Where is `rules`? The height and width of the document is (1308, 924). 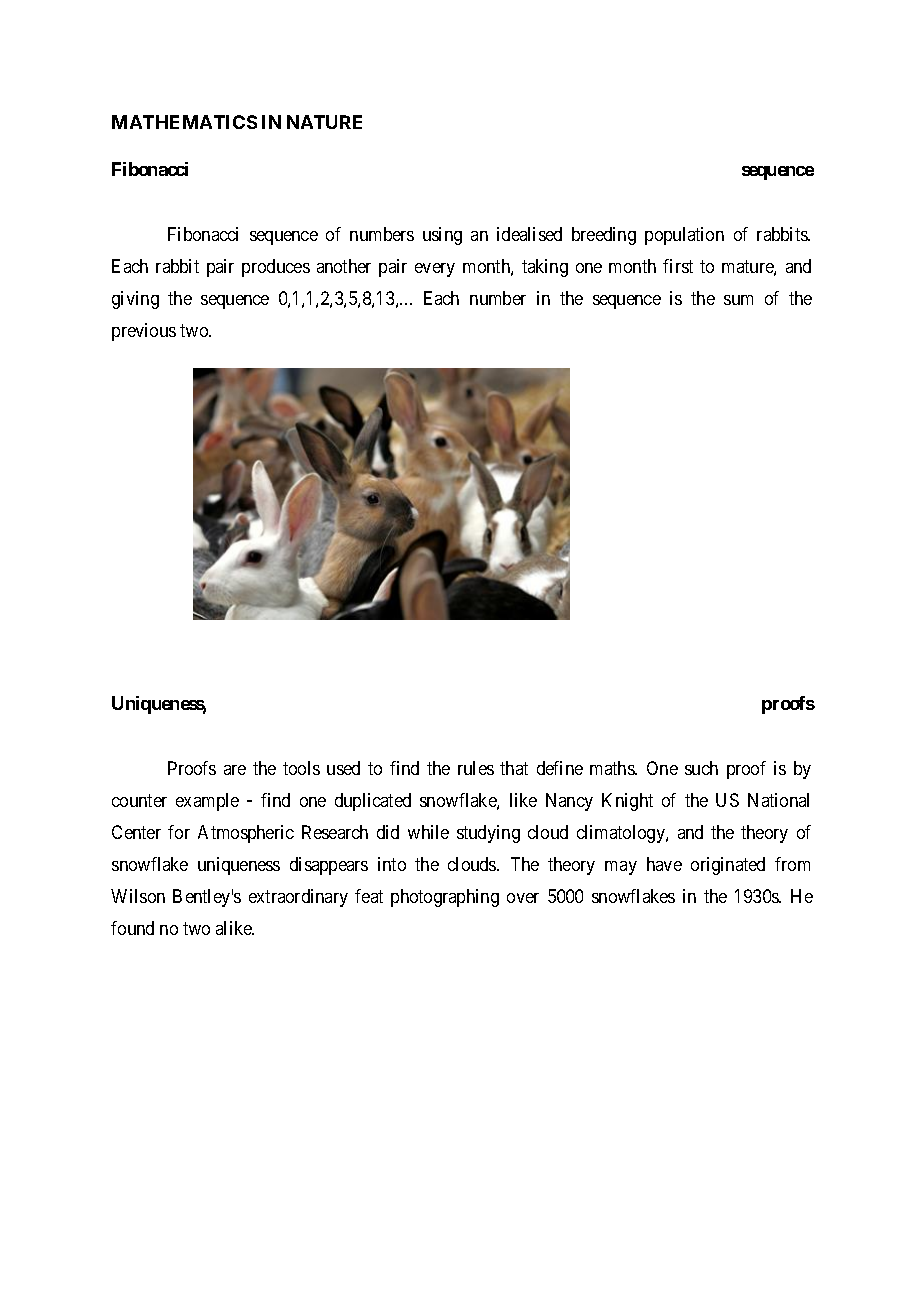
rules is located at coordinates (476, 768).
